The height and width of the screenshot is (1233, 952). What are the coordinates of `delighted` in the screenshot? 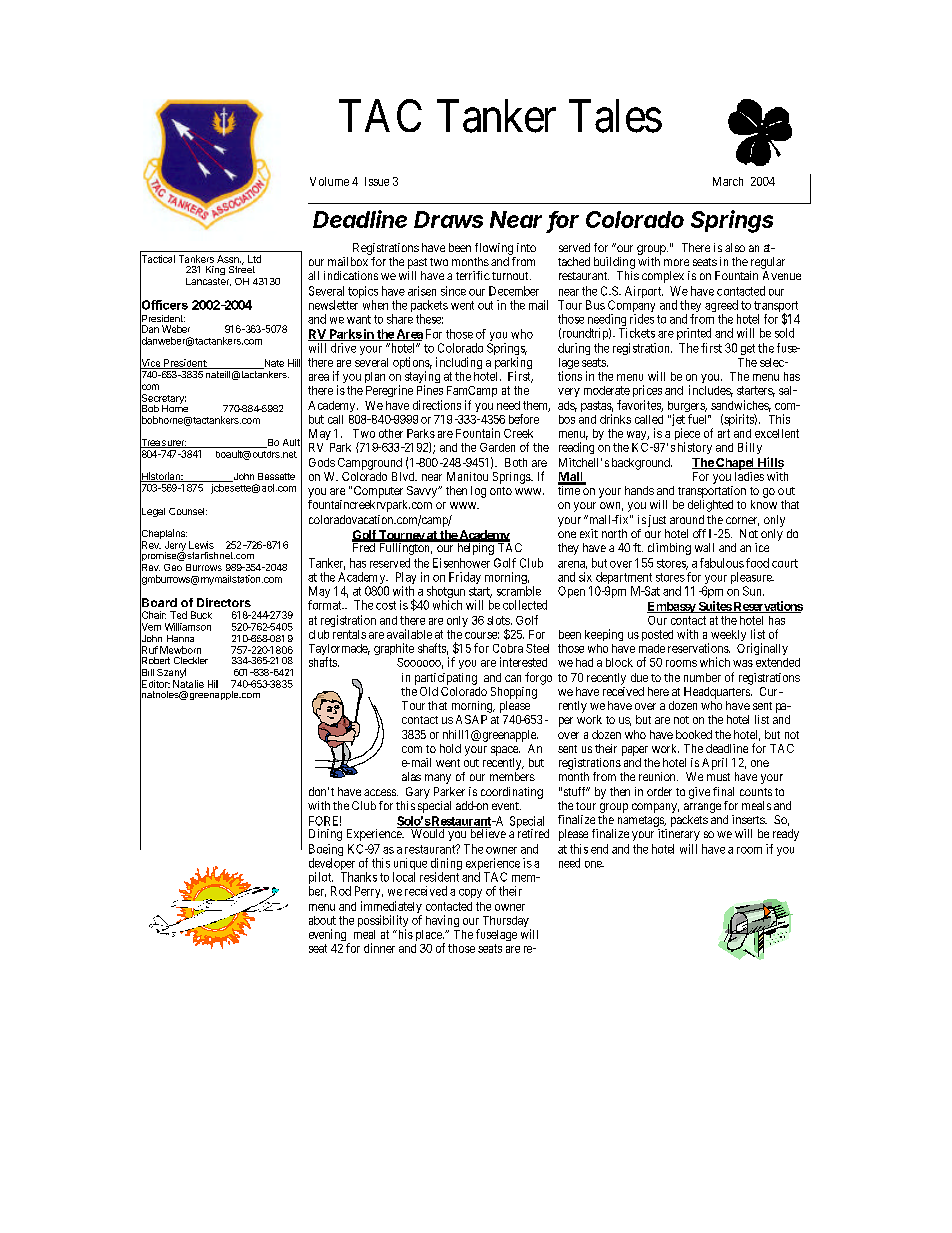 It's located at (710, 506).
